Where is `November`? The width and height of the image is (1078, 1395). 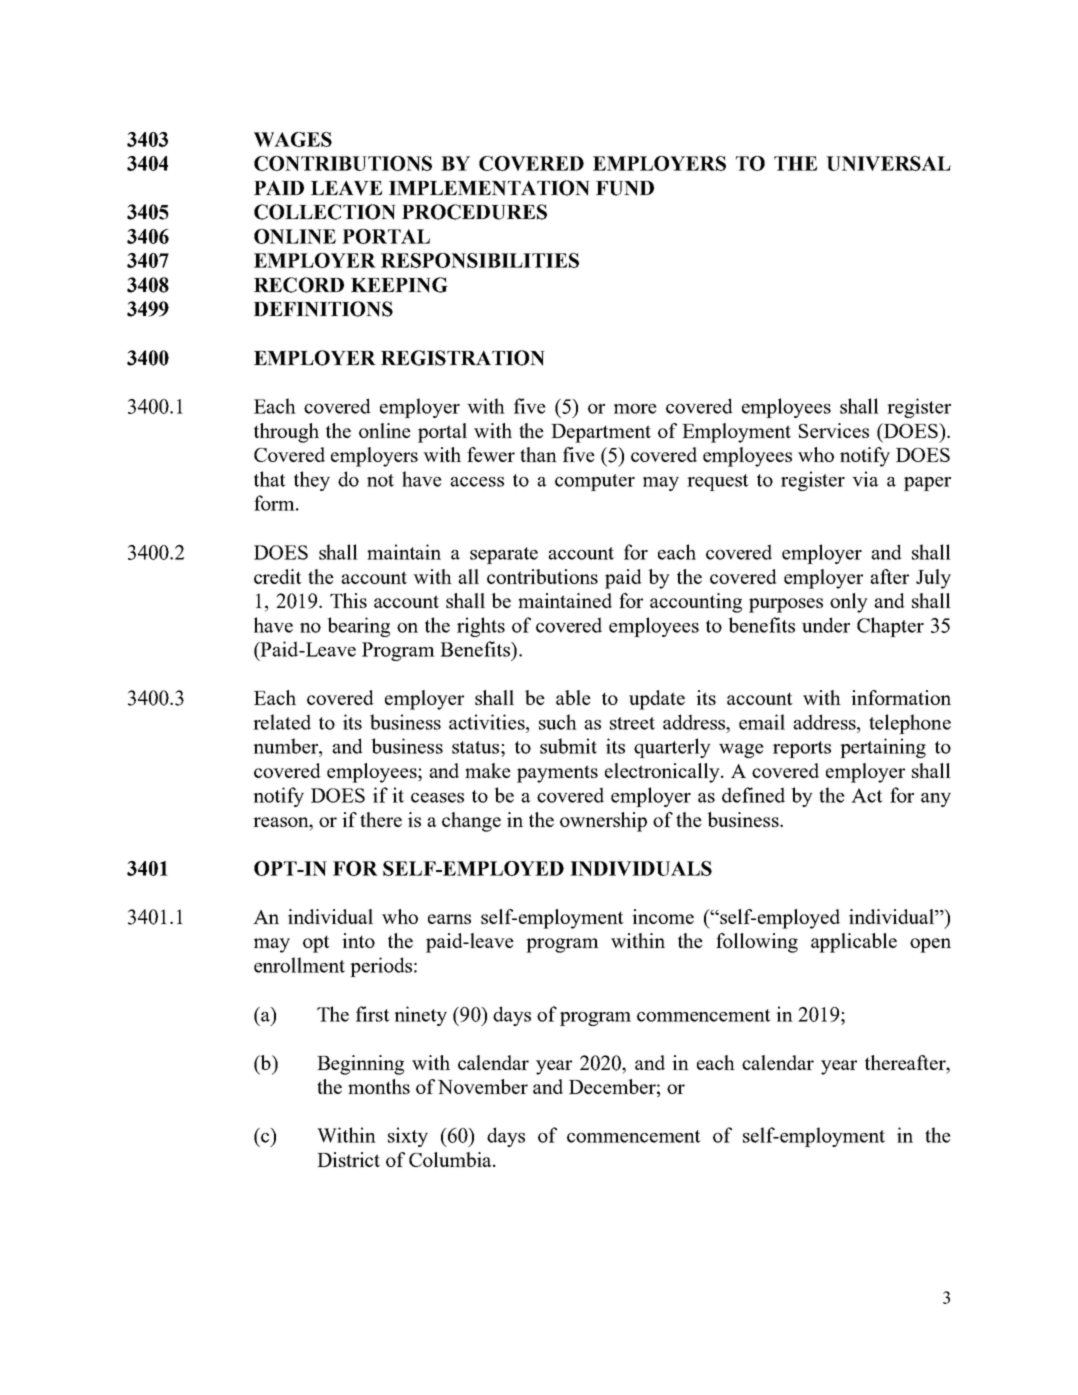 November is located at coordinates (483, 1086).
